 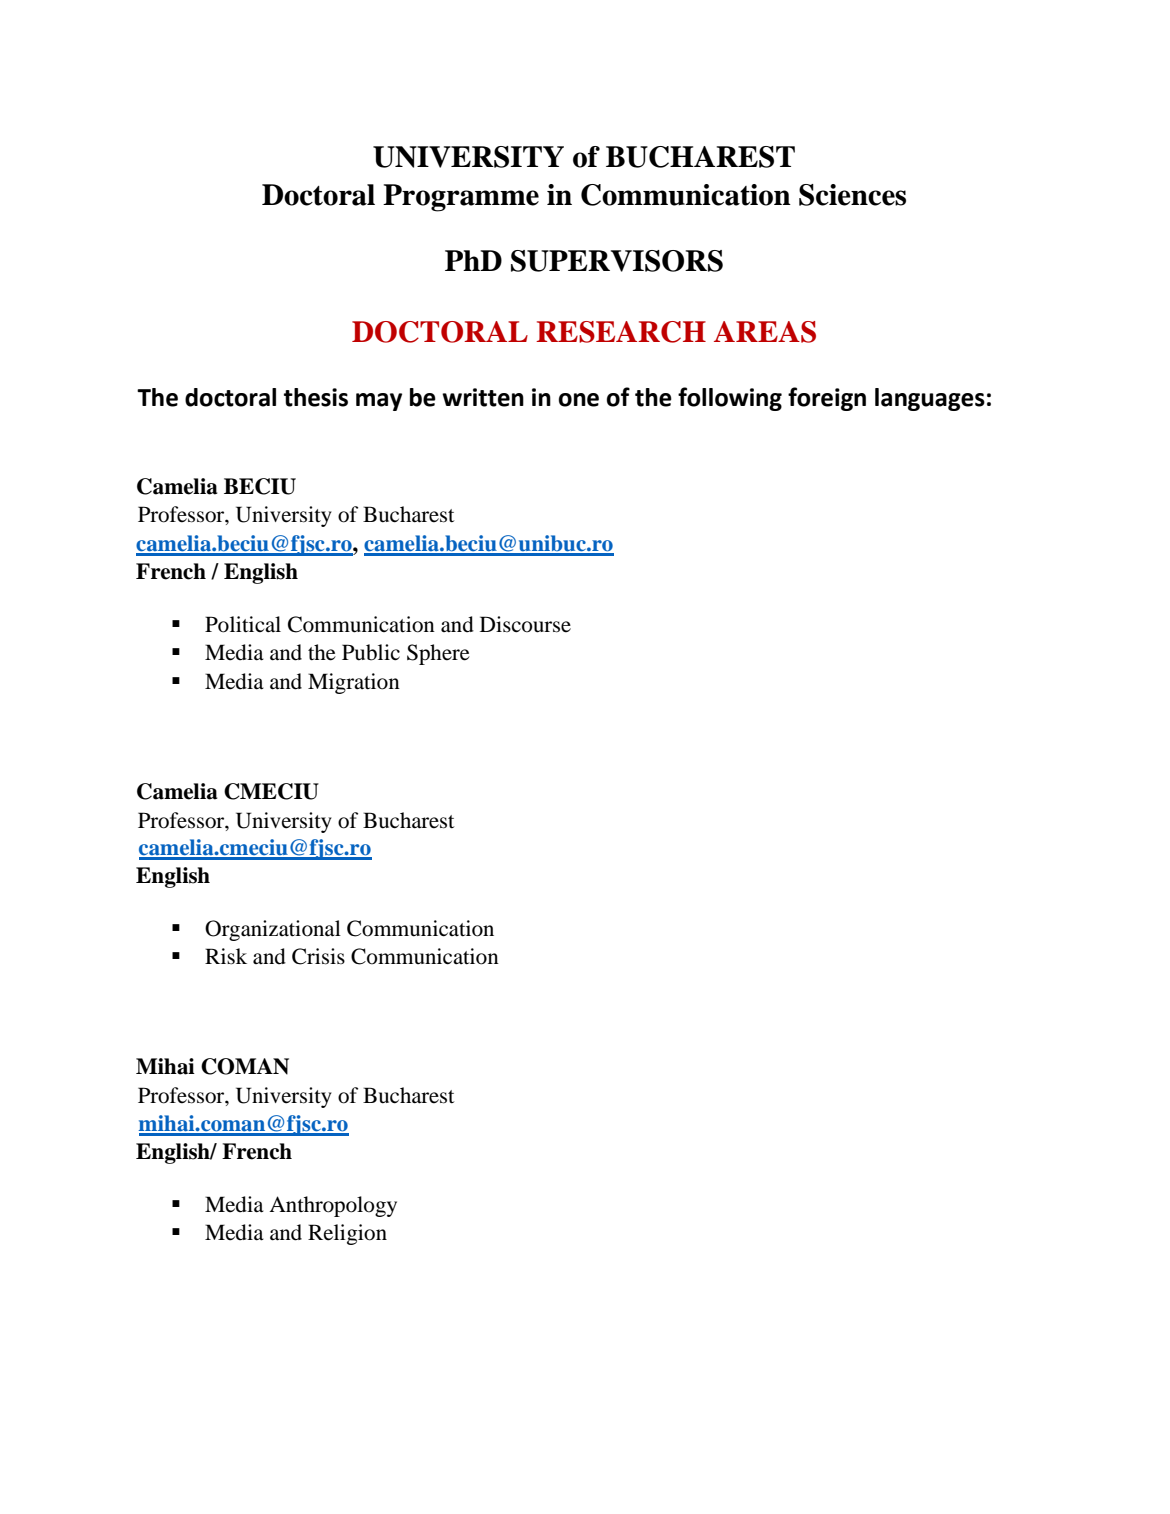 What do you see at coordinates (333, 1206) in the screenshot?
I see `Anthropology` at bounding box center [333, 1206].
